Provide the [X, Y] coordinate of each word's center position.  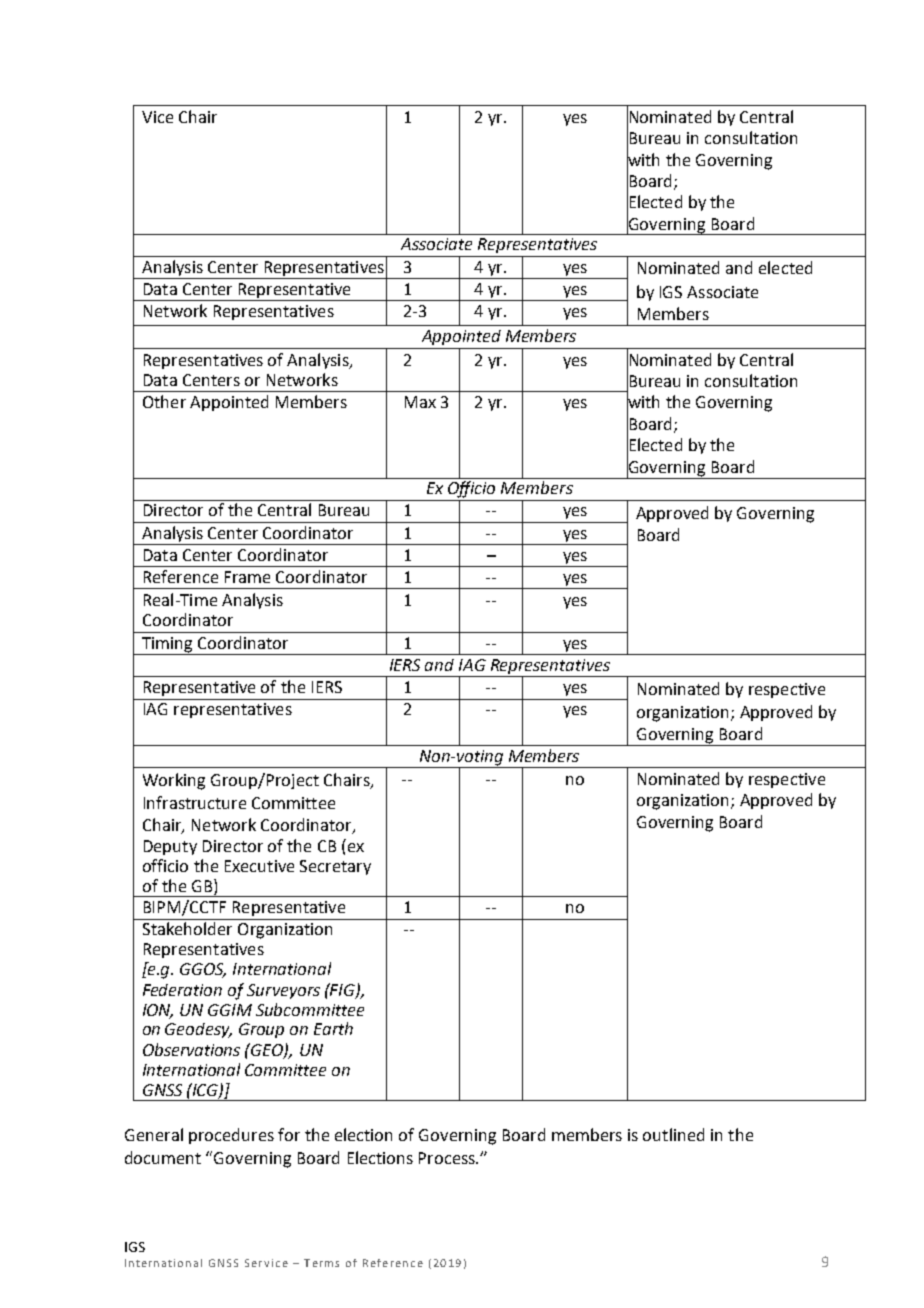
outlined [673, 1134]
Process [448, 1158]
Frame [247, 577]
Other [164, 401]
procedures [231, 1136]
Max [420, 402]
